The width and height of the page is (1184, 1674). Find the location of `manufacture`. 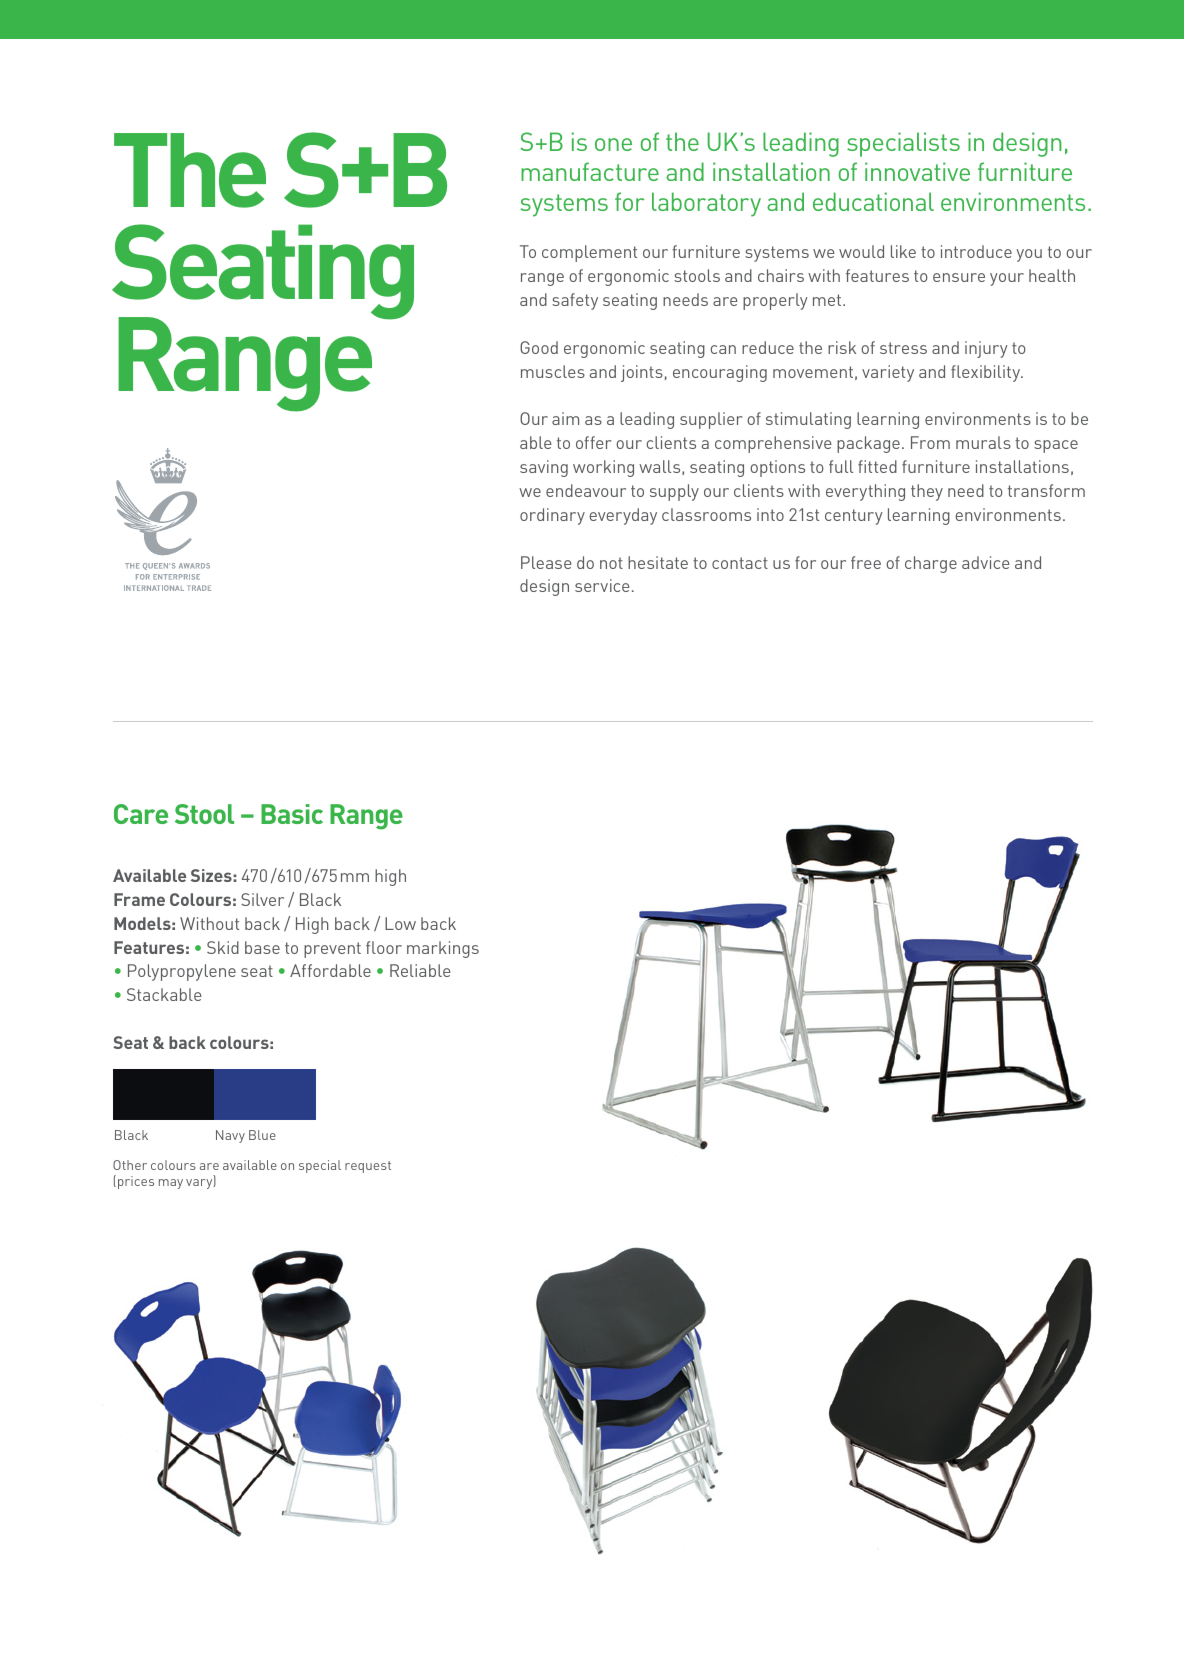

manufacture is located at coordinates (590, 171).
